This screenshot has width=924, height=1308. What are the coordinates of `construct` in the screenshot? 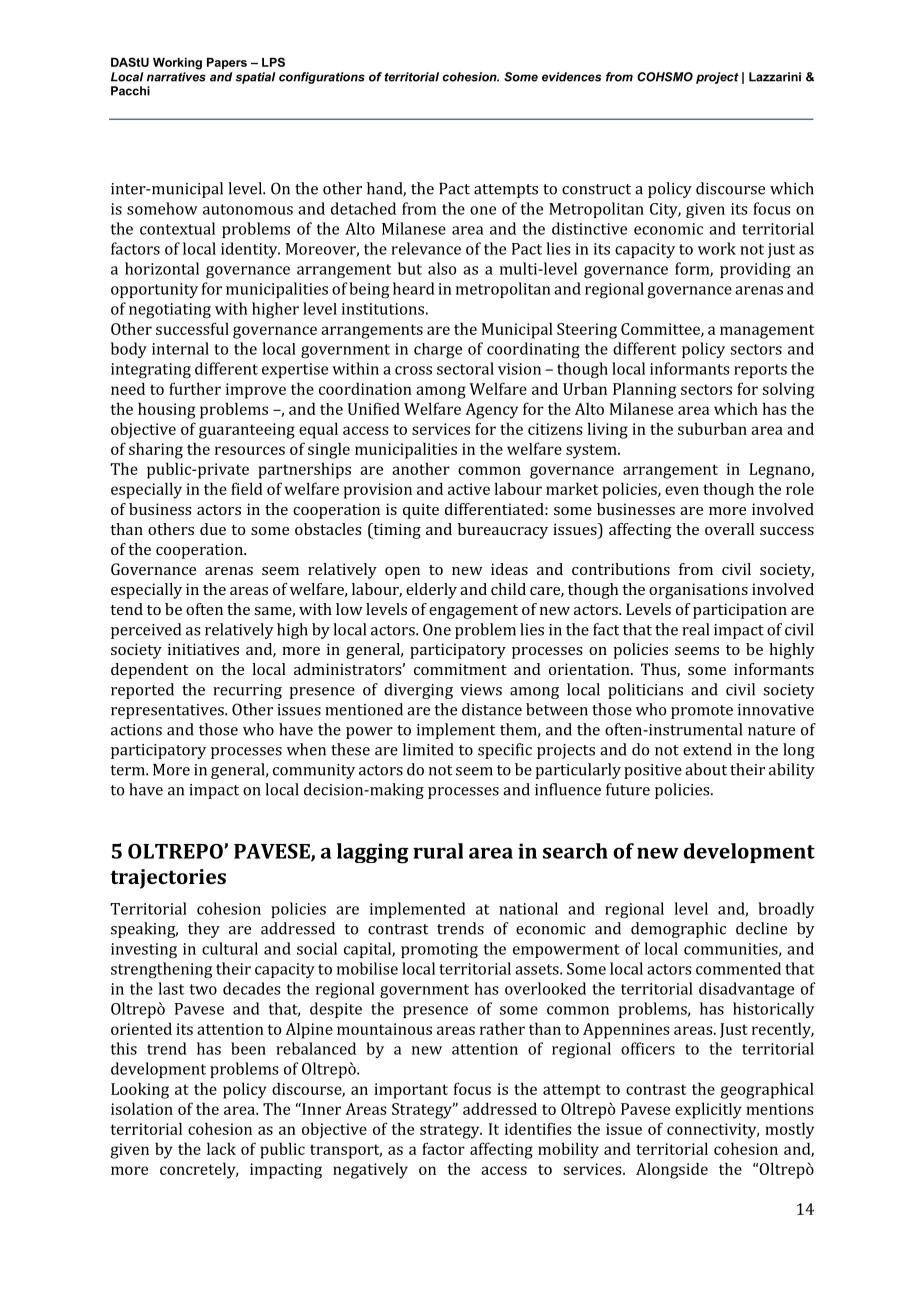 It's located at (596, 189).
